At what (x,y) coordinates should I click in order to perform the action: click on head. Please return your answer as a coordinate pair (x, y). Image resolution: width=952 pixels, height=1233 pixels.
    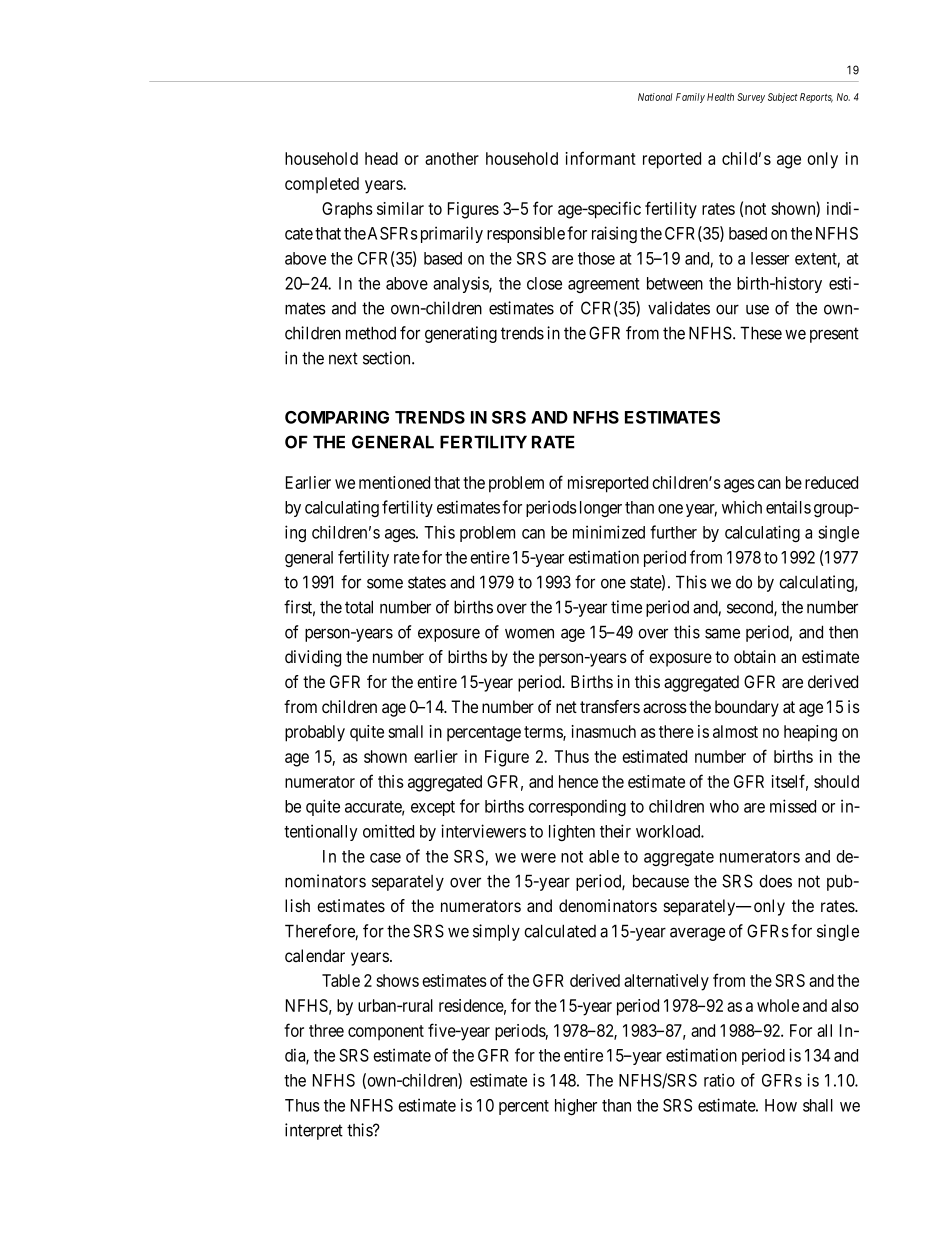
    Looking at the image, I should click on (381, 158).
